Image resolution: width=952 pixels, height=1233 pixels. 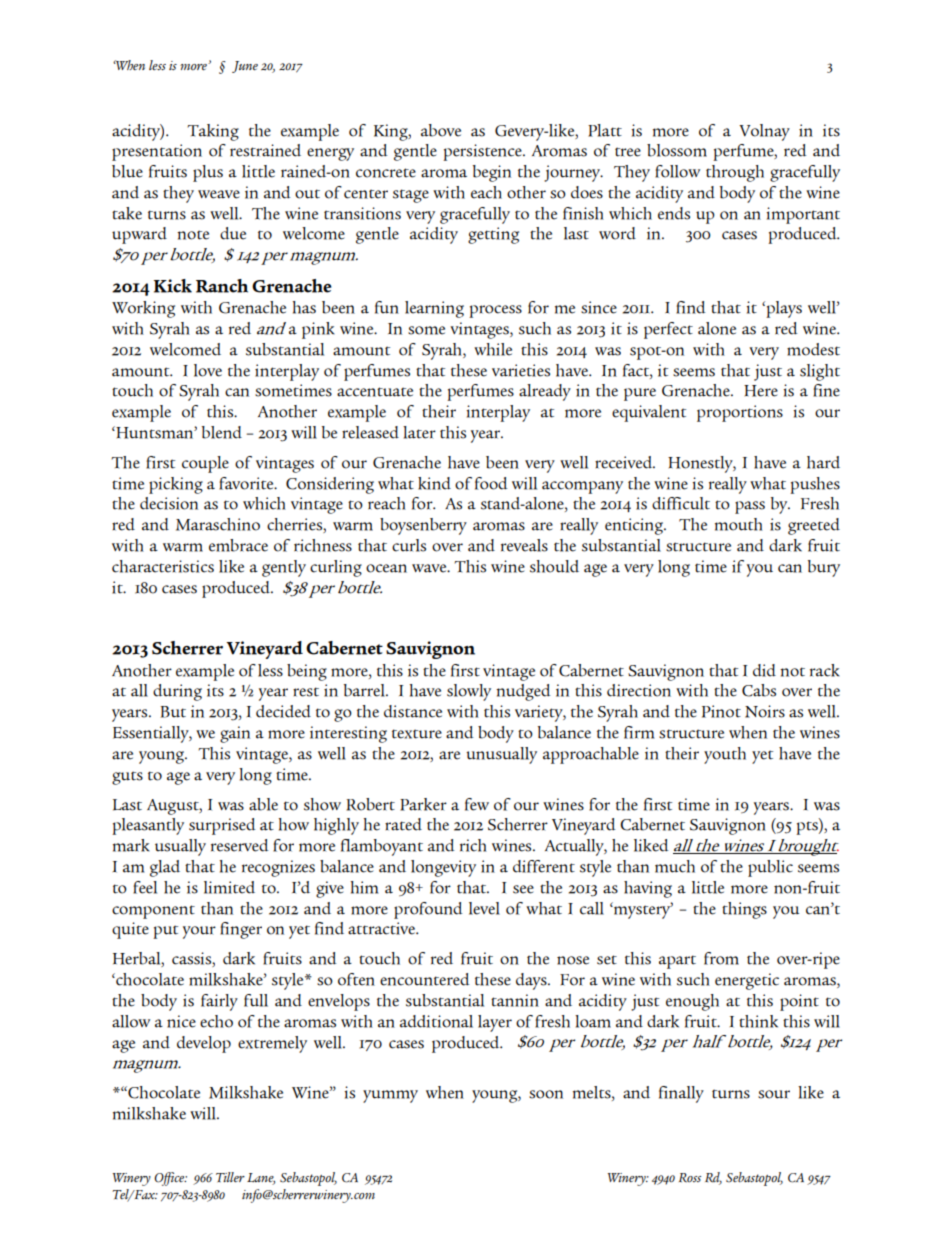 I want to click on above, so click(x=441, y=130).
